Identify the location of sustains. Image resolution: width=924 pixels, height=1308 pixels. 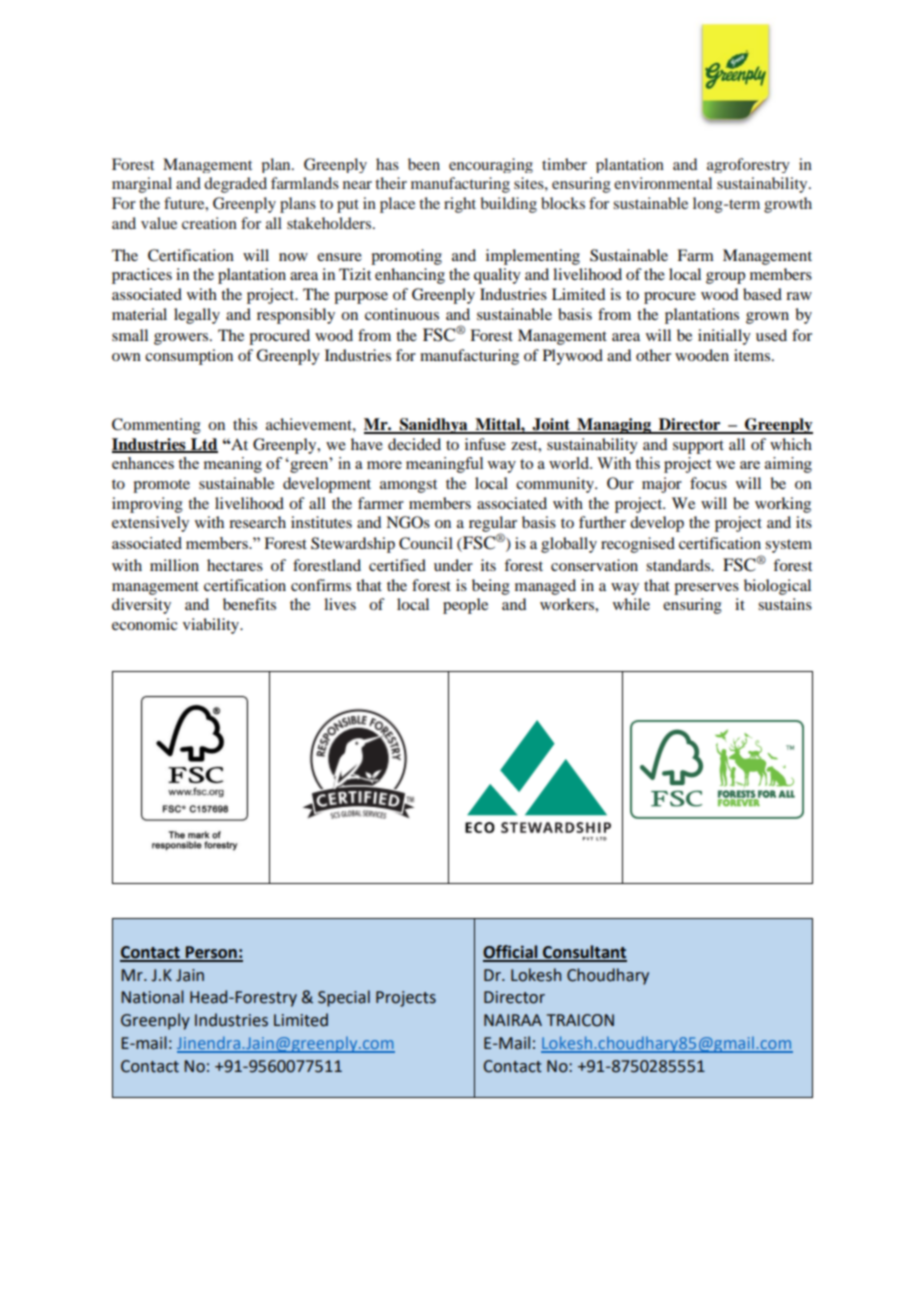
(785, 604).
